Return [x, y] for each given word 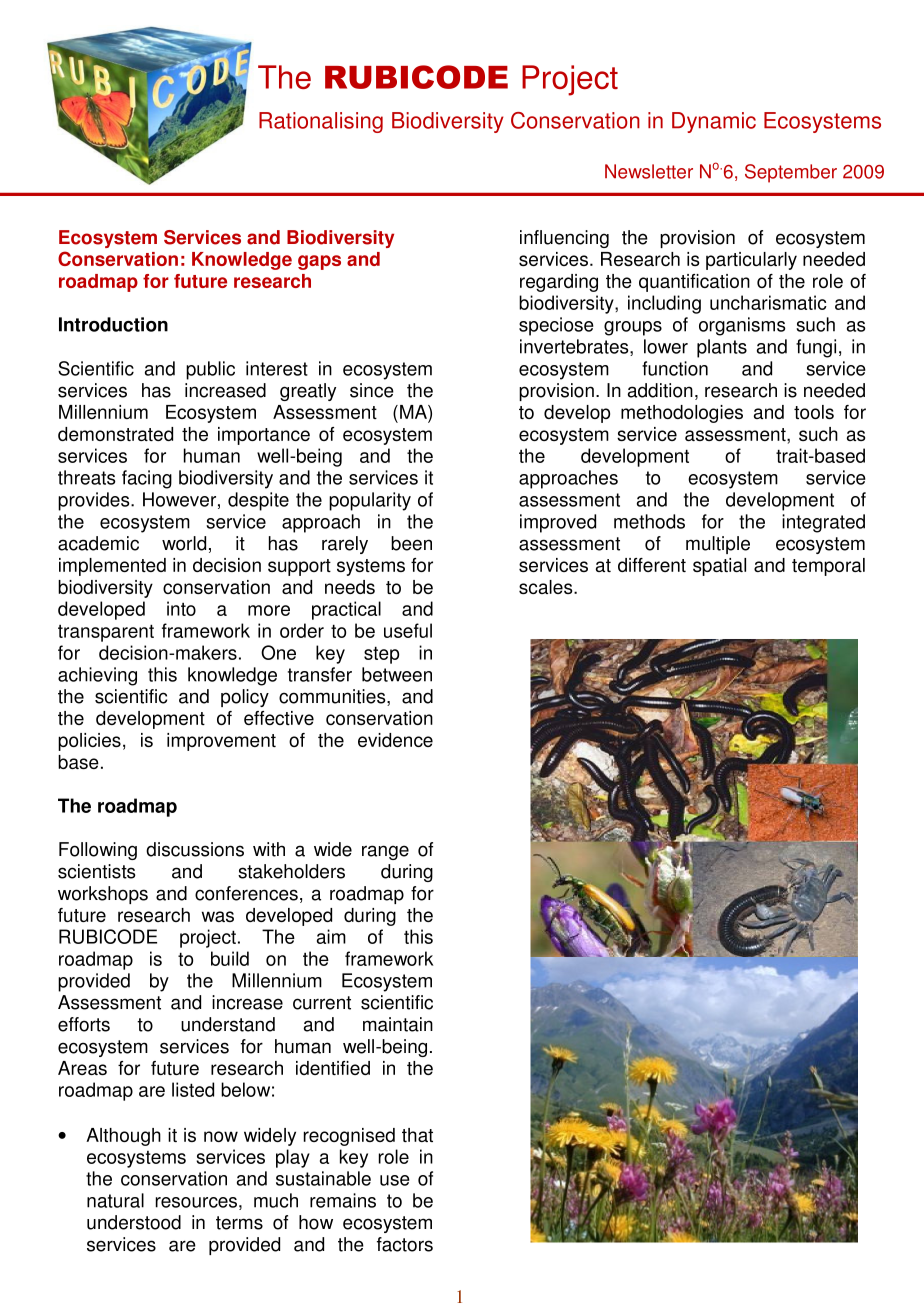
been [411, 543]
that [417, 1135]
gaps [319, 262]
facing [147, 479]
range [385, 852]
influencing [564, 239]
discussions [195, 849]
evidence [395, 740]
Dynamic [714, 122]
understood [134, 1222]
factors [405, 1244]
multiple [718, 545]
